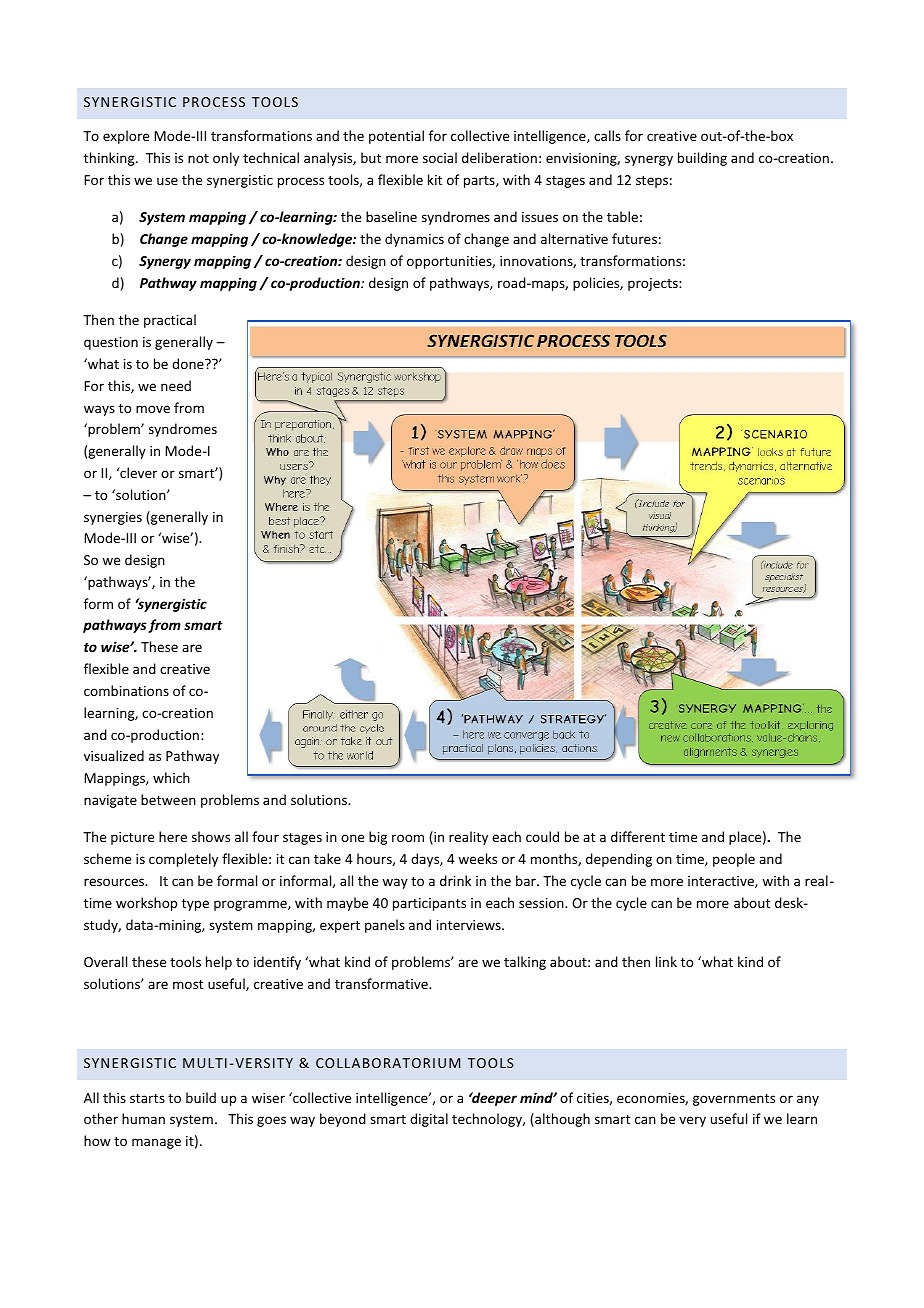  I want to click on digital, so click(429, 1120).
